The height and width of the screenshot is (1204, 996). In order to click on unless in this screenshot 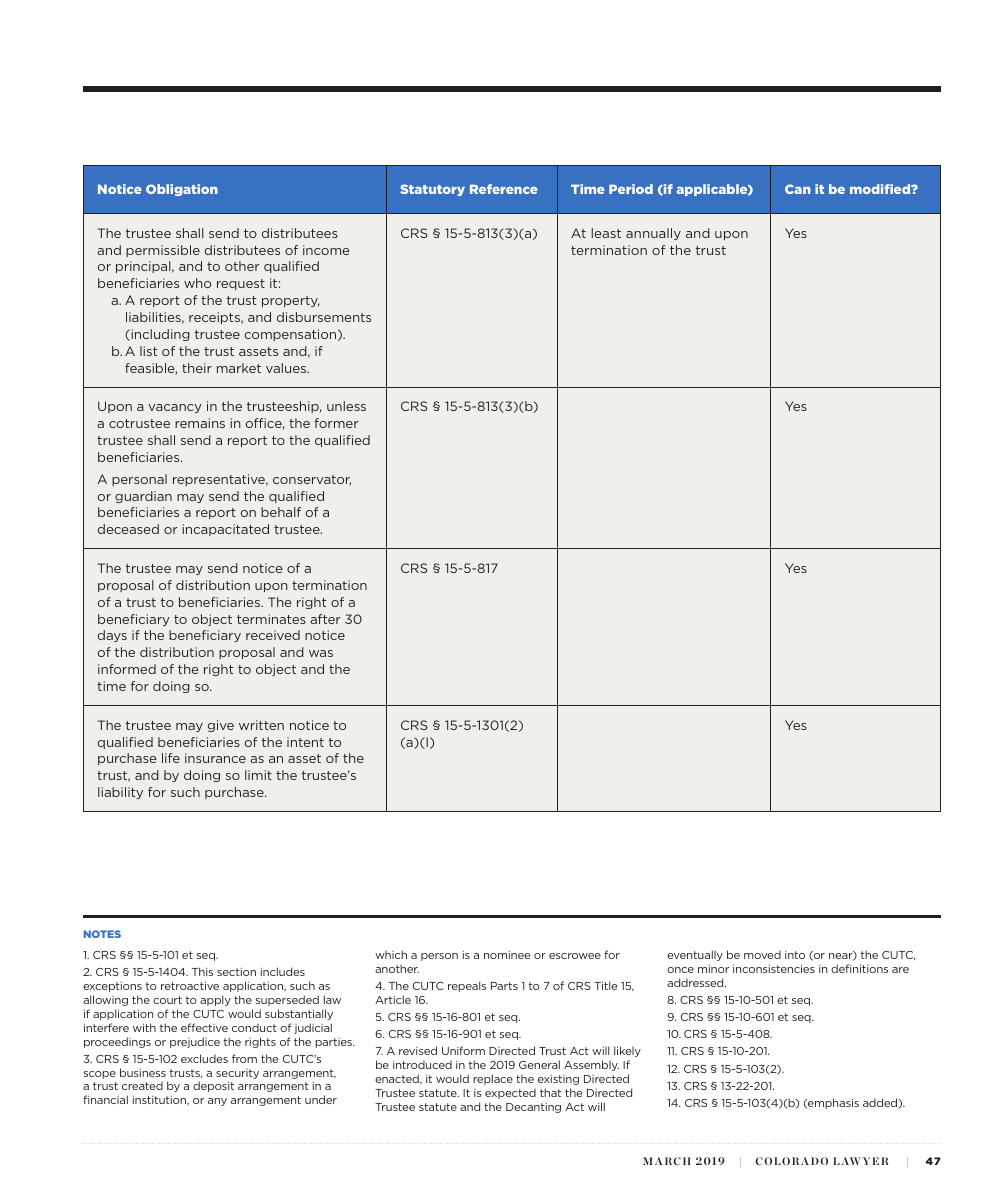, I will do `click(346, 406)`.
